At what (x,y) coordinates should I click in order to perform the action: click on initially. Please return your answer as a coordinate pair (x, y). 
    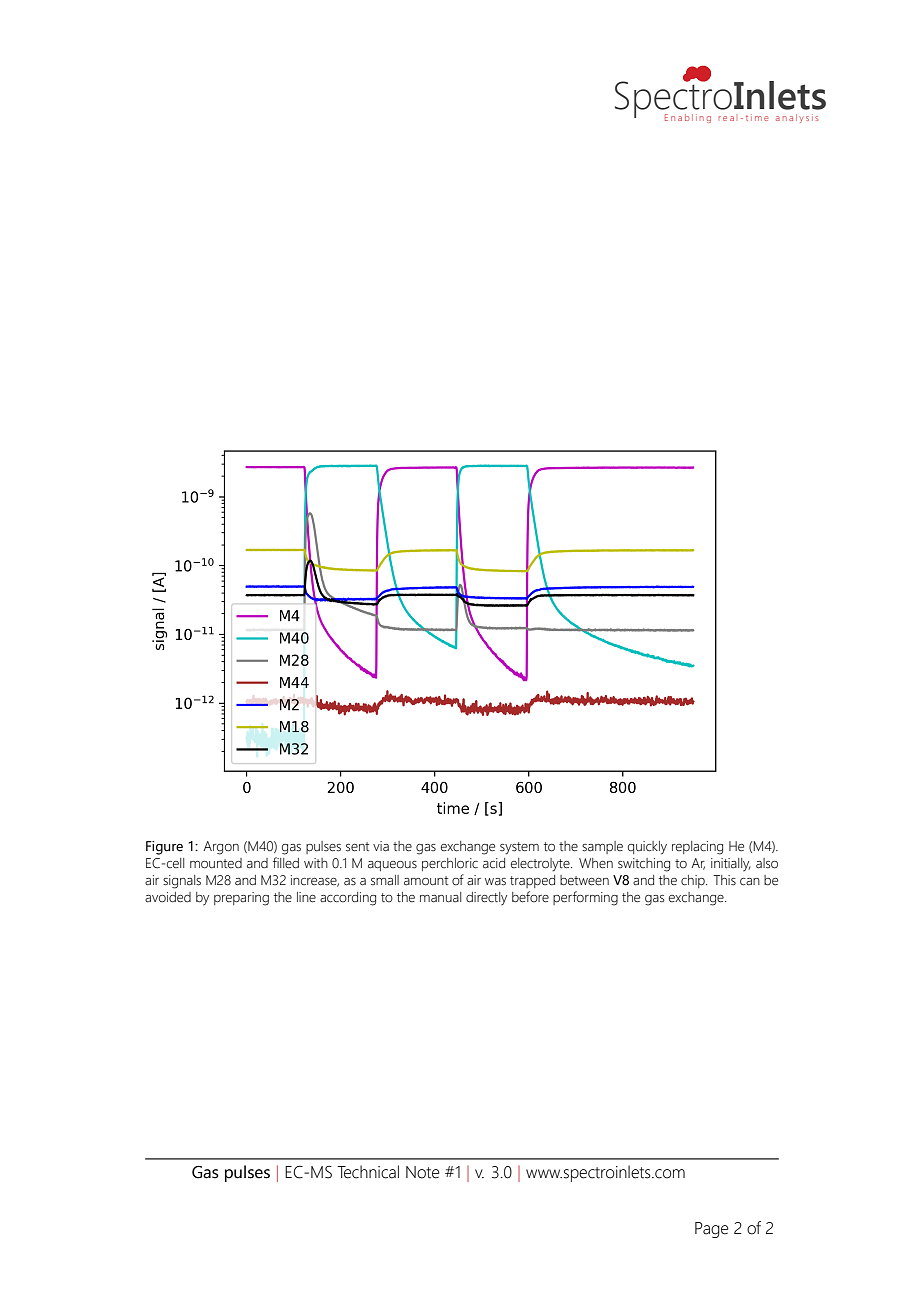
    Looking at the image, I should click on (730, 864).
